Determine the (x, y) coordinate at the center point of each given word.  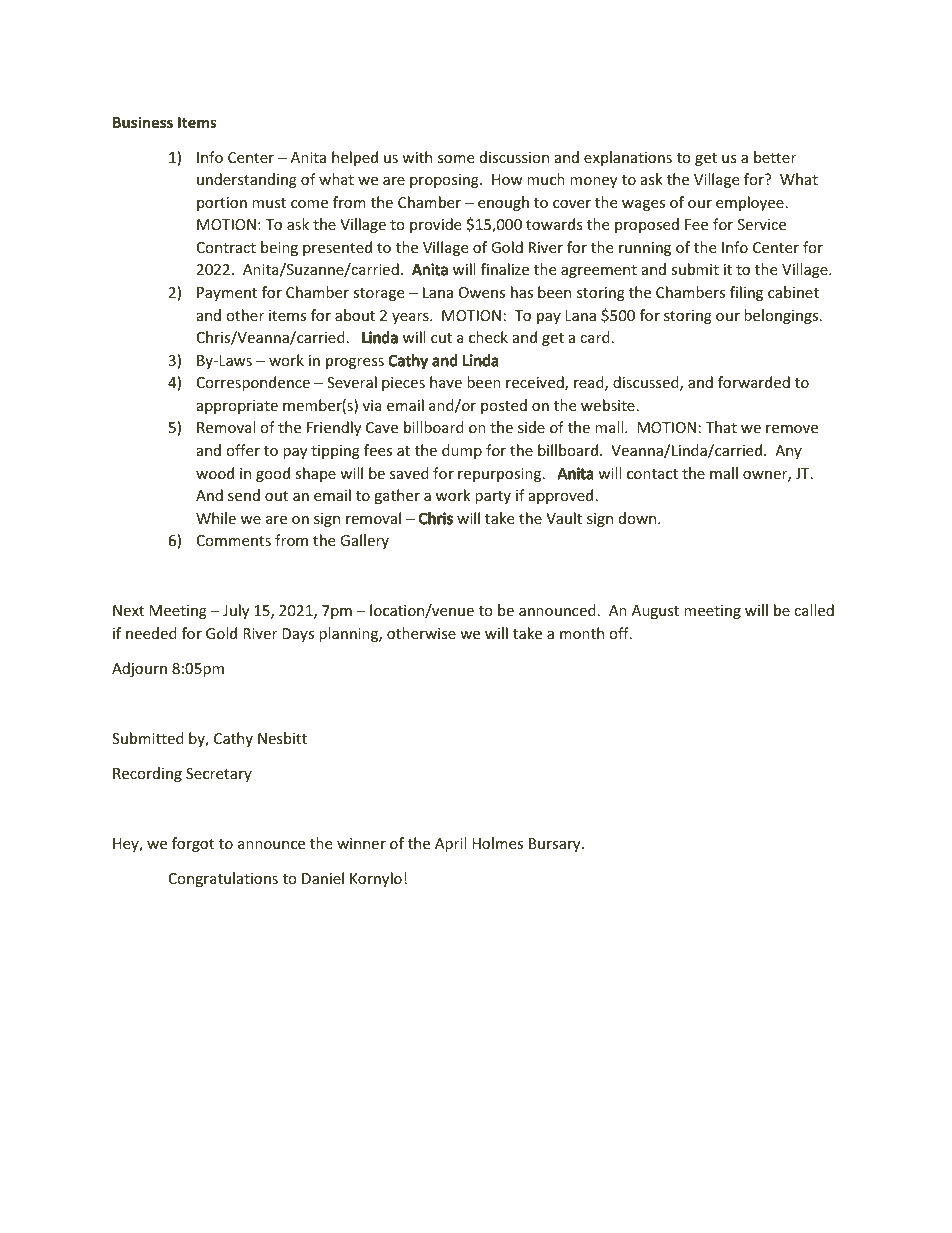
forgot (193, 844)
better (775, 157)
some (456, 159)
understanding (247, 180)
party (493, 497)
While (216, 518)
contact (652, 474)
